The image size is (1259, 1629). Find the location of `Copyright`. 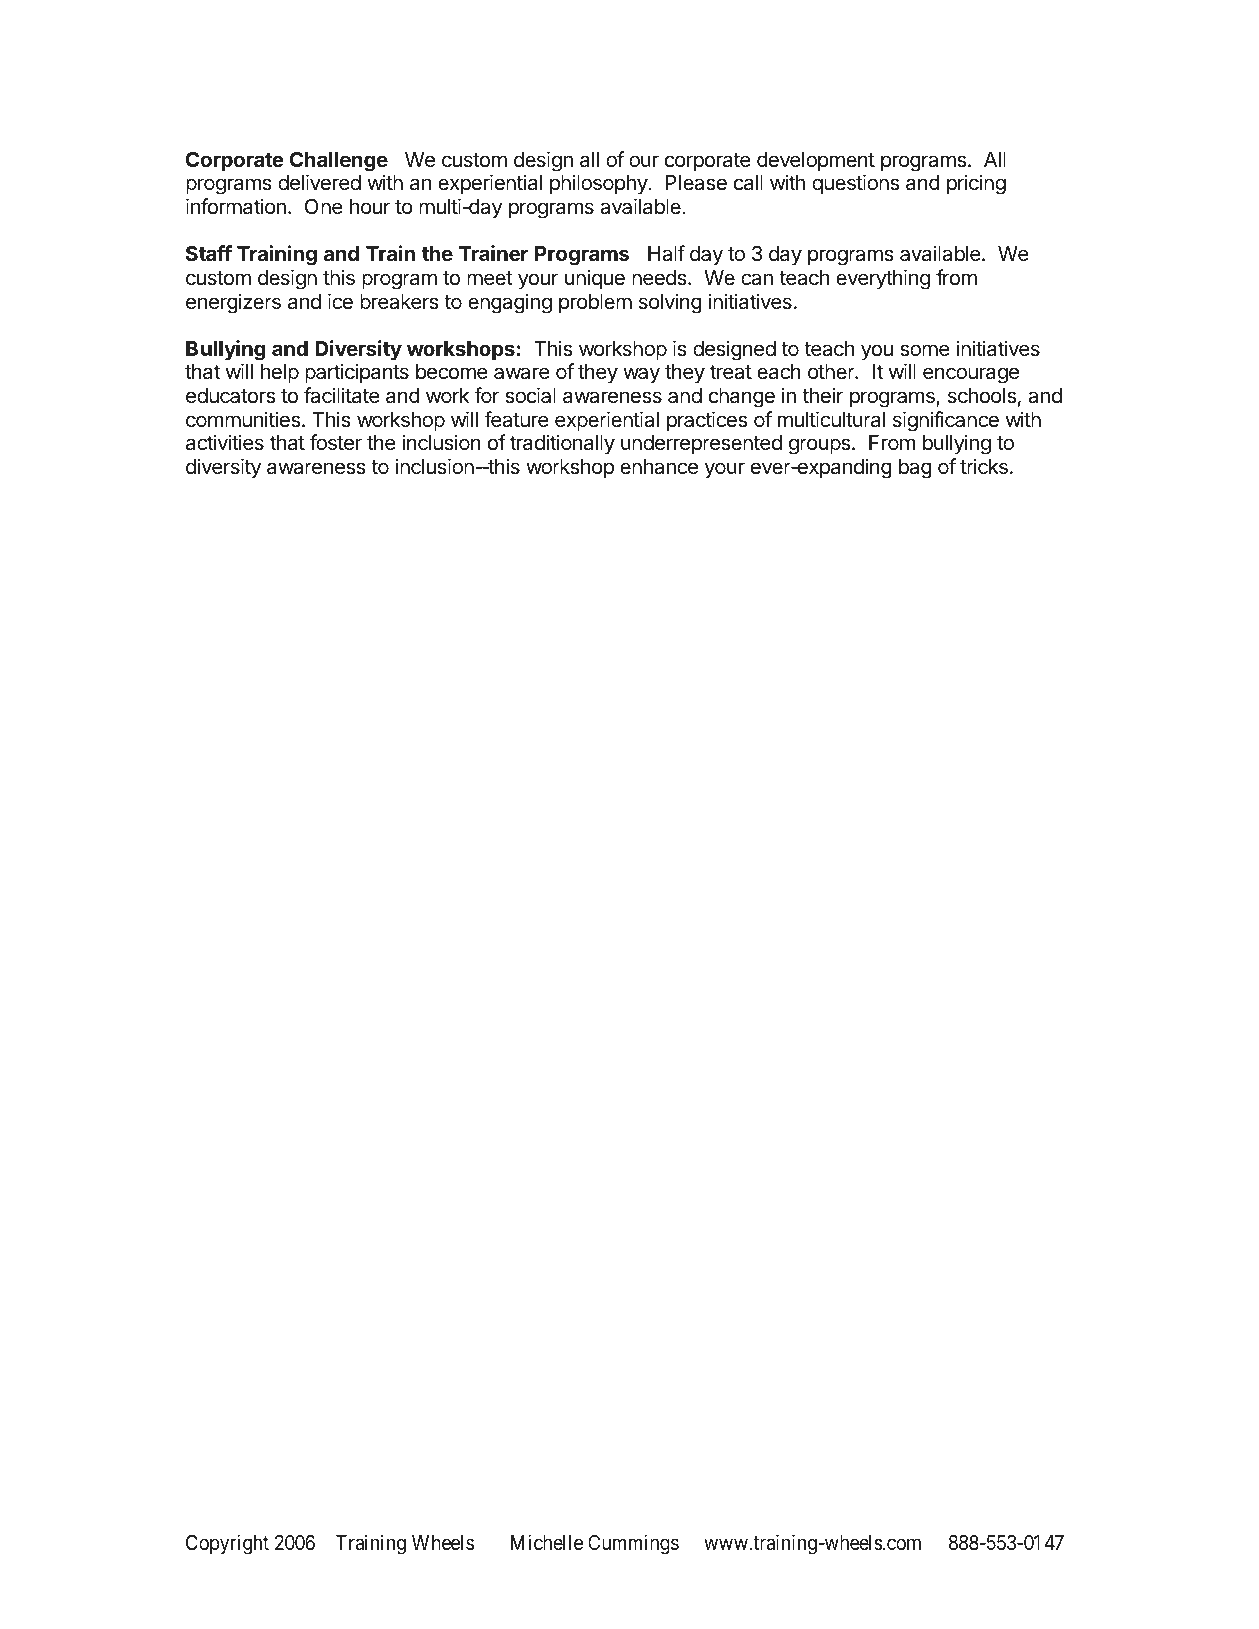

Copyright is located at coordinates (227, 1544).
